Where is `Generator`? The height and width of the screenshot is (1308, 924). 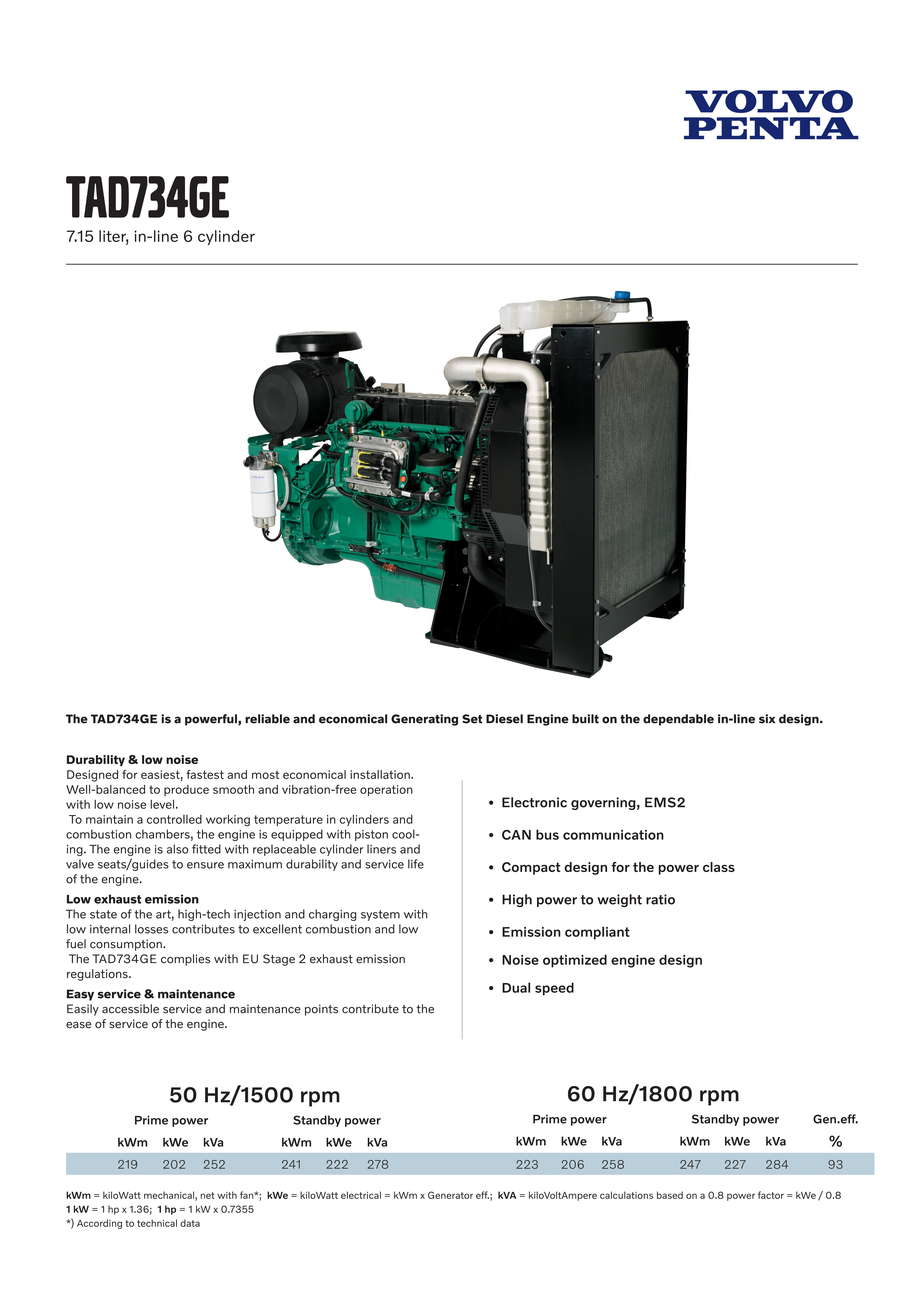
Generator is located at coordinates (450, 1195).
